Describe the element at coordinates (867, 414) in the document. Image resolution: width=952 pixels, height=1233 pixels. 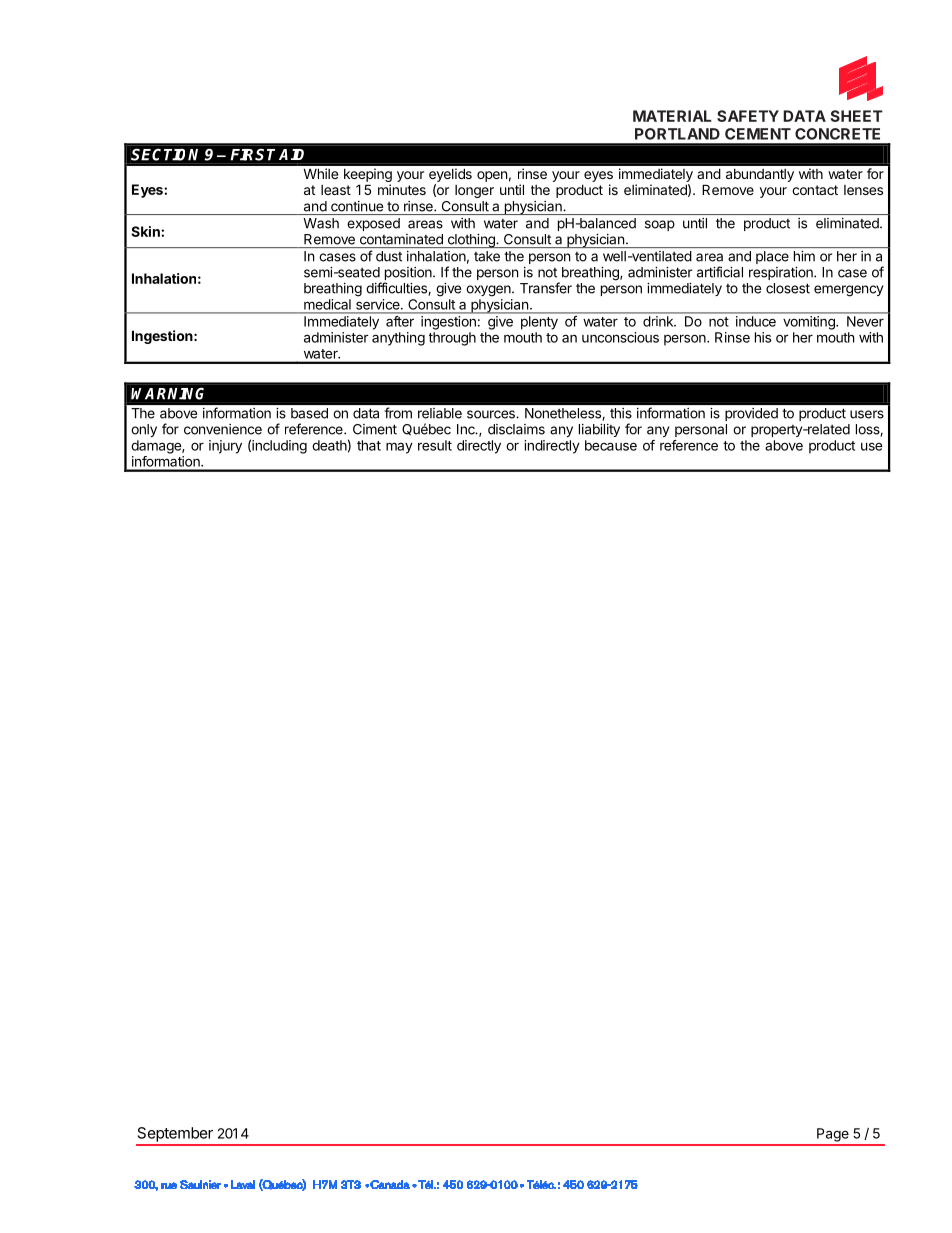
I see `users` at that location.
